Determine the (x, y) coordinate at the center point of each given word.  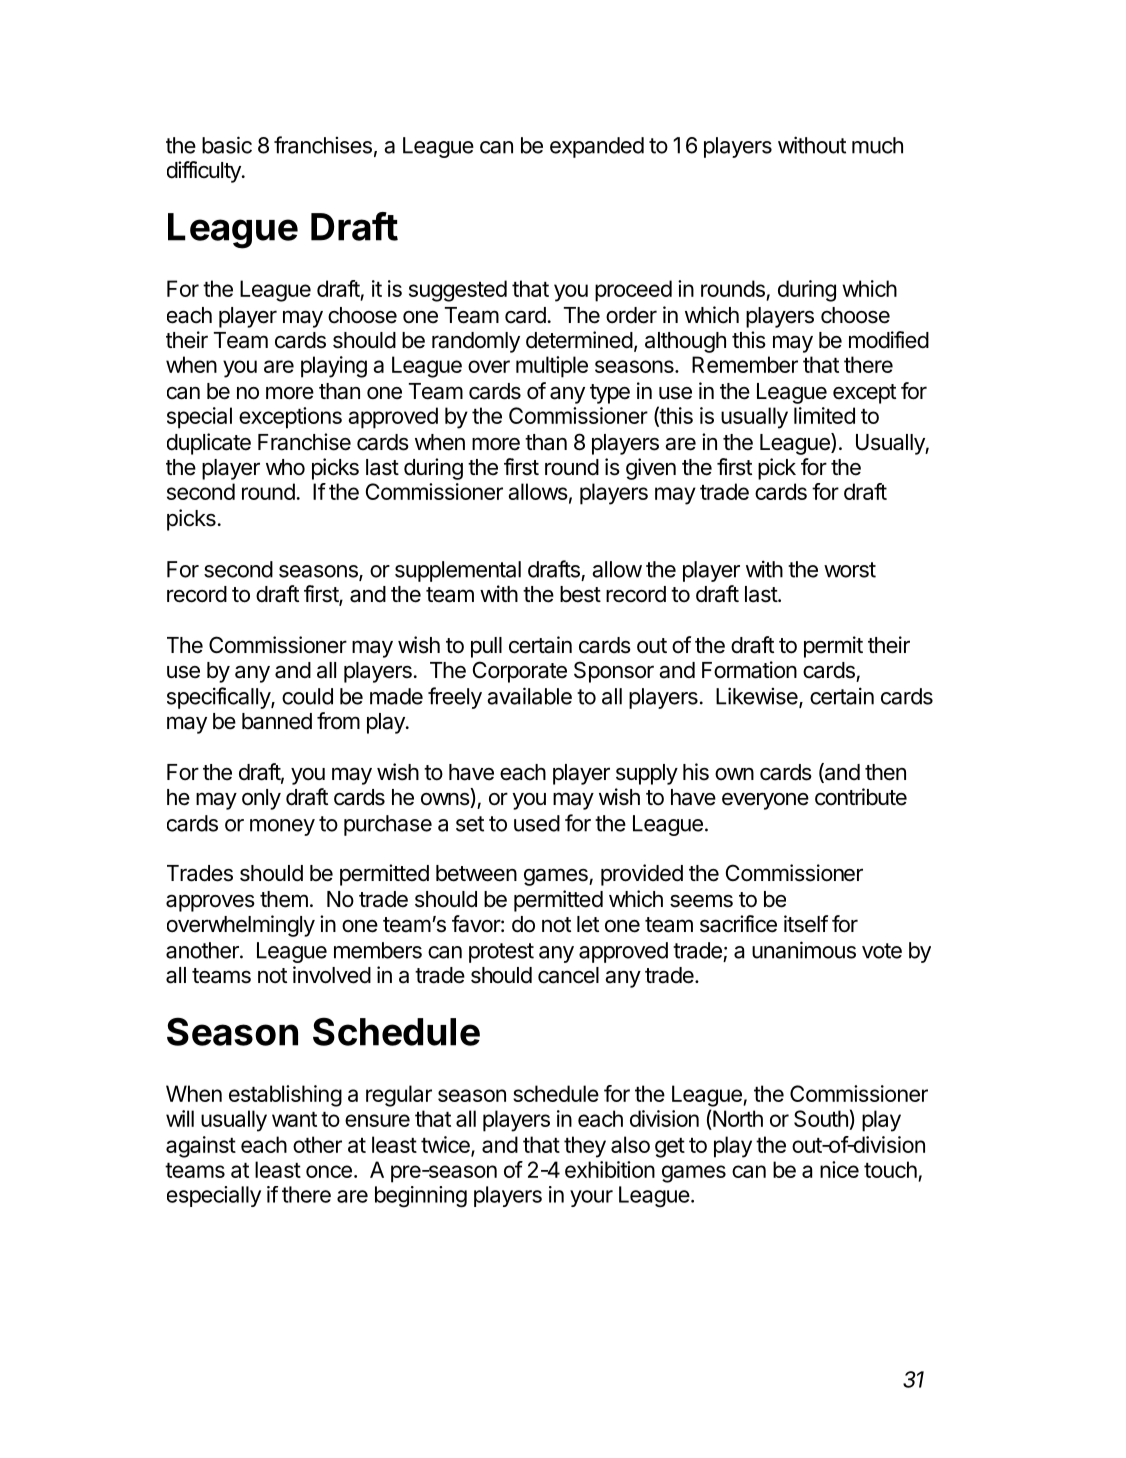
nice (839, 1169)
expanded (597, 147)
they (585, 1147)
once (329, 1171)
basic (227, 145)
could (307, 696)
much (877, 145)
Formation (749, 670)
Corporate (520, 672)
